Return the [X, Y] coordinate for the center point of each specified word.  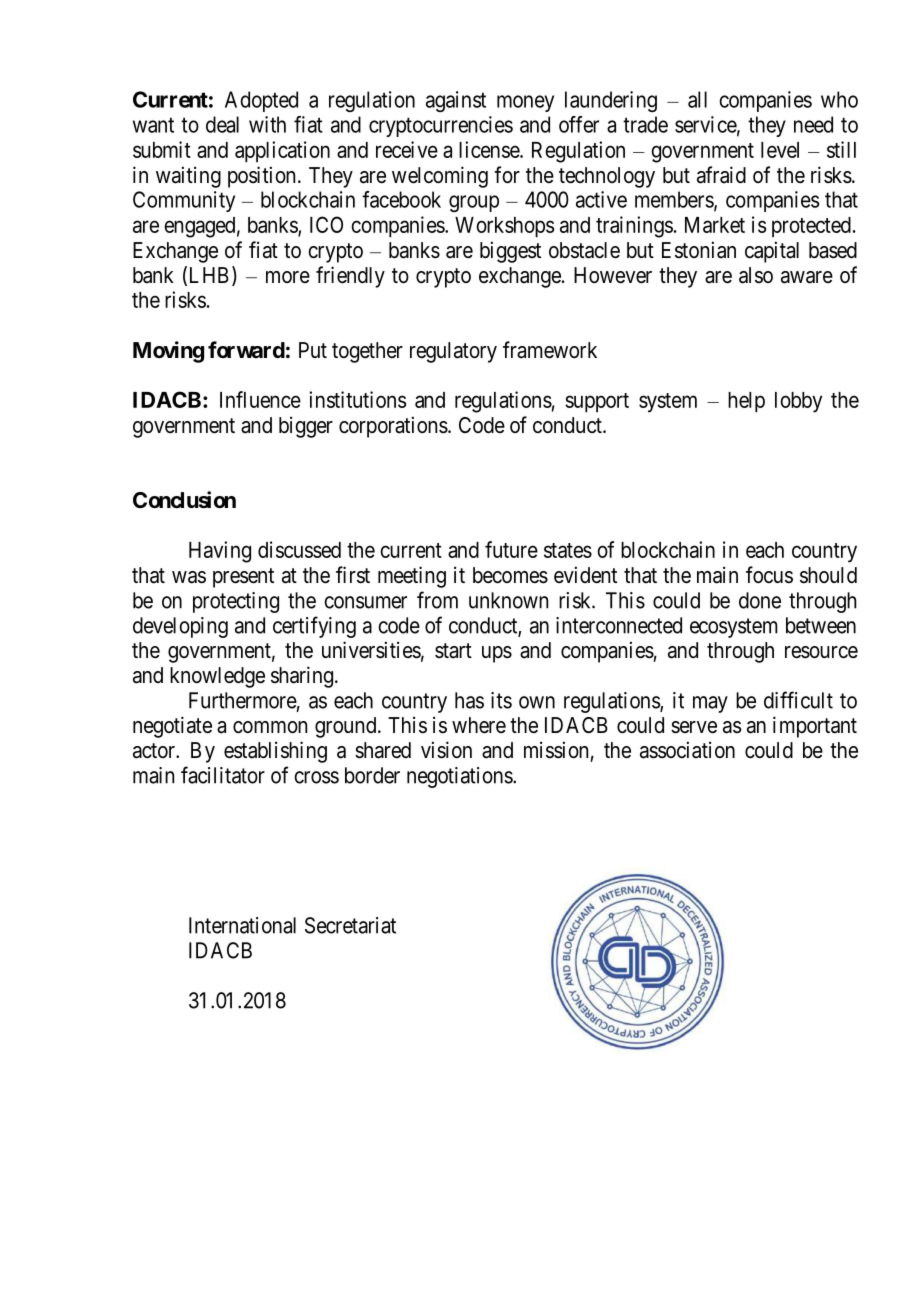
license [490, 149]
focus [769, 575]
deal [222, 124]
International [242, 925]
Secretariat [350, 925]
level [780, 150]
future [511, 549]
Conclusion [184, 500]
